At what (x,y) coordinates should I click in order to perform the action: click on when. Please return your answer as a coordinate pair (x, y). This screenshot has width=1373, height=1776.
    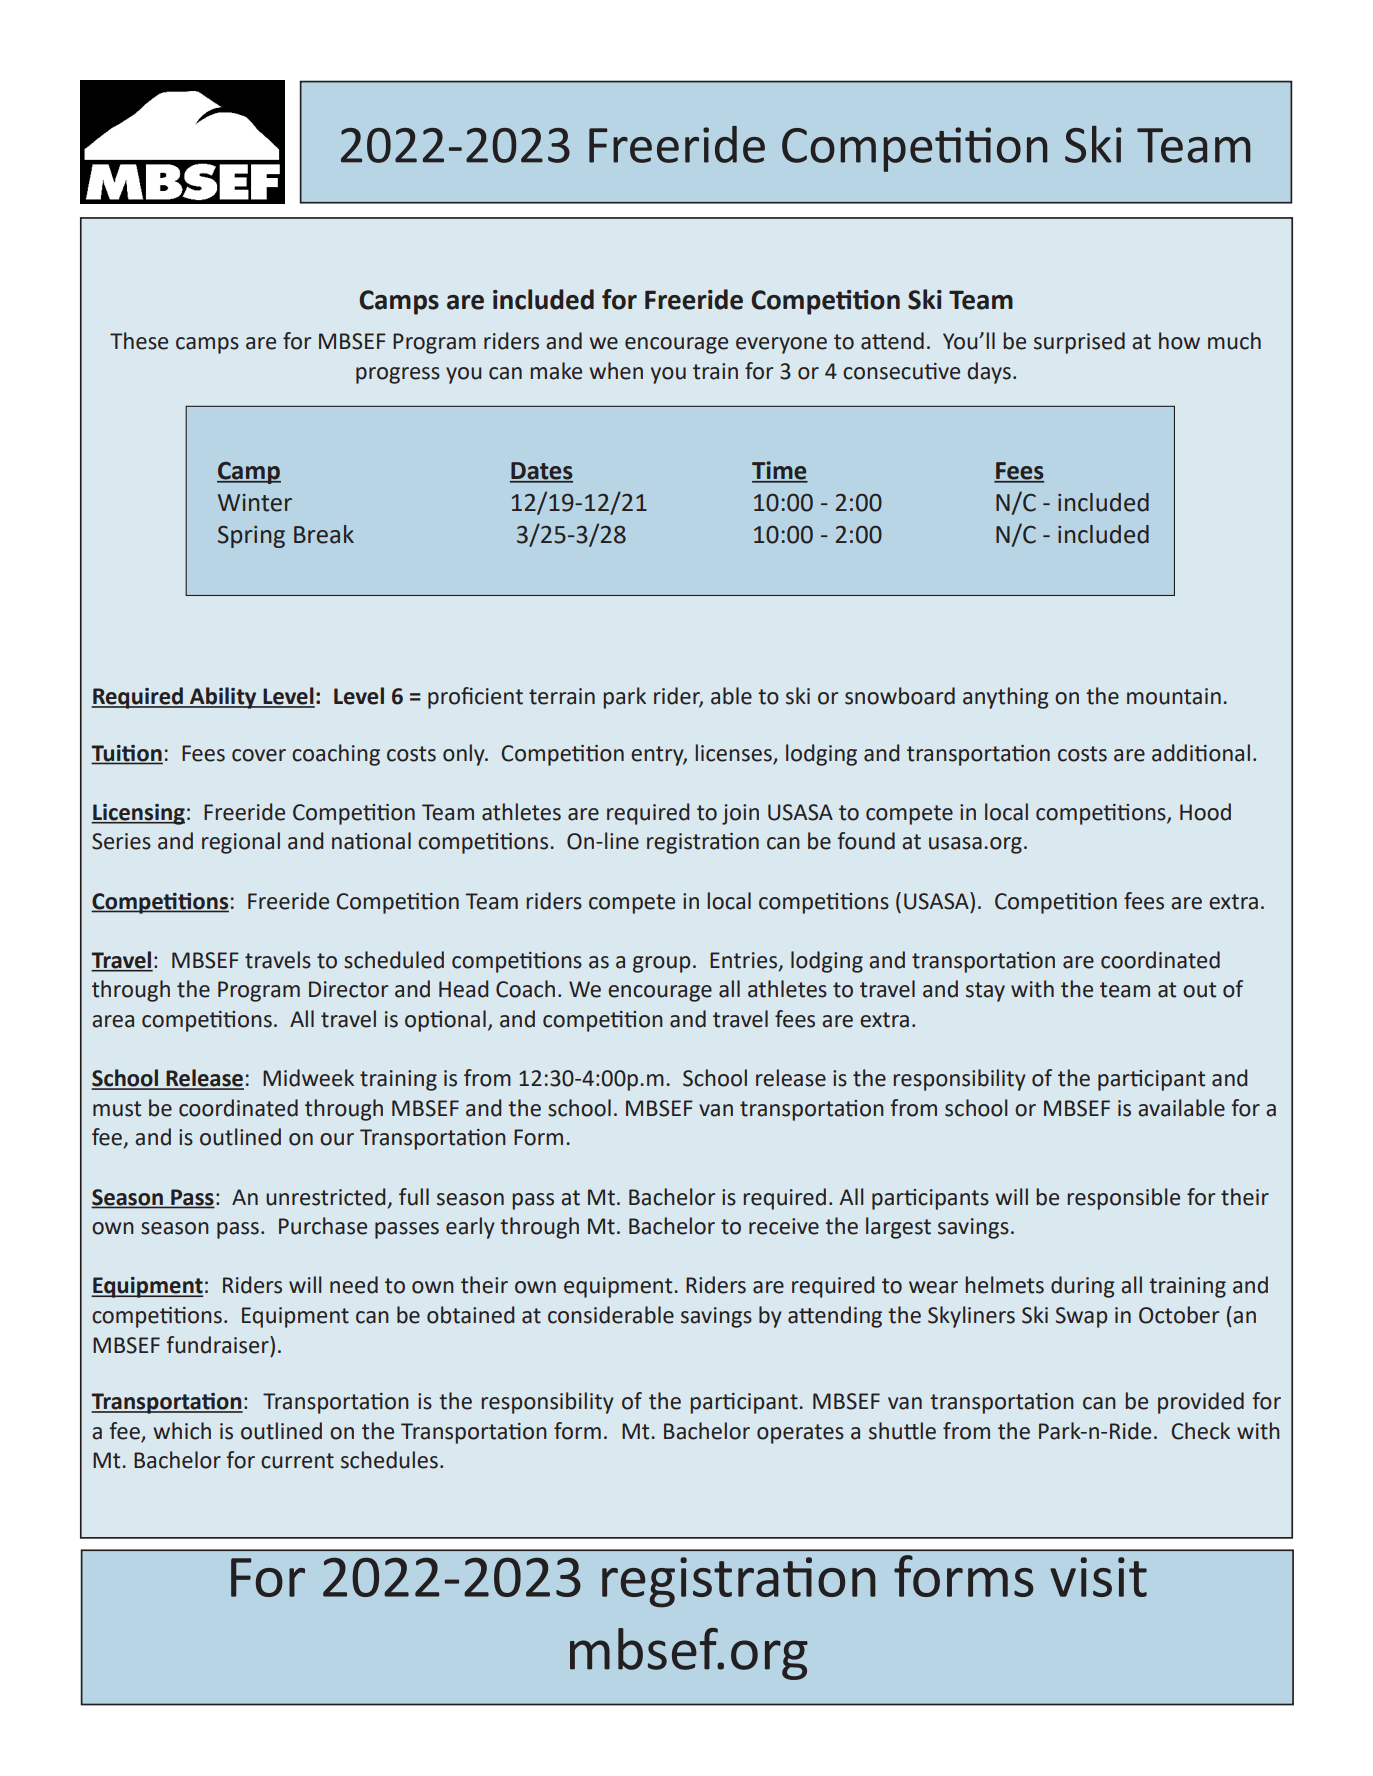
    Looking at the image, I should click on (616, 371).
